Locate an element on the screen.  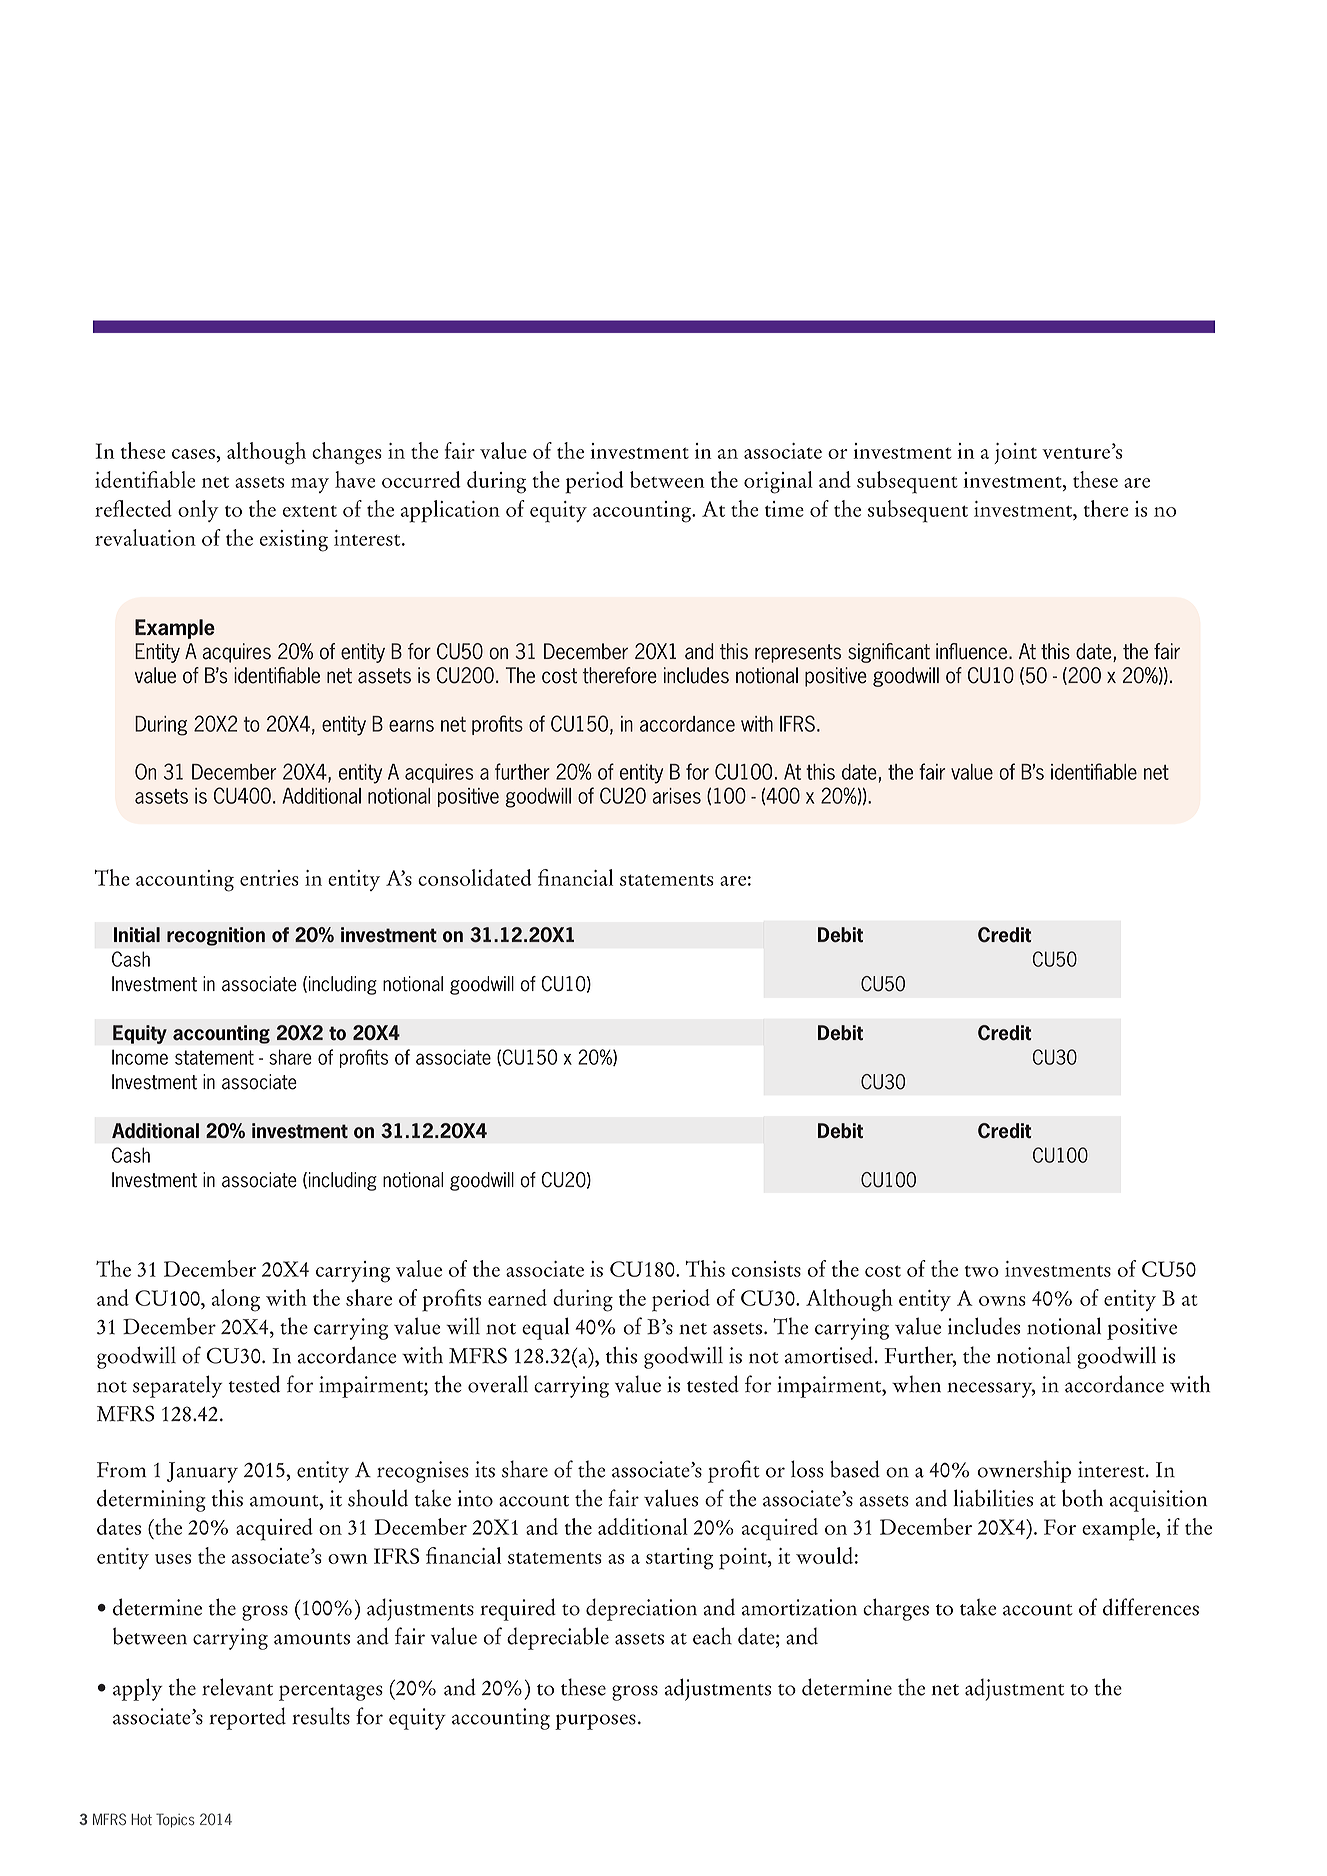
differences is located at coordinates (1151, 1607).
